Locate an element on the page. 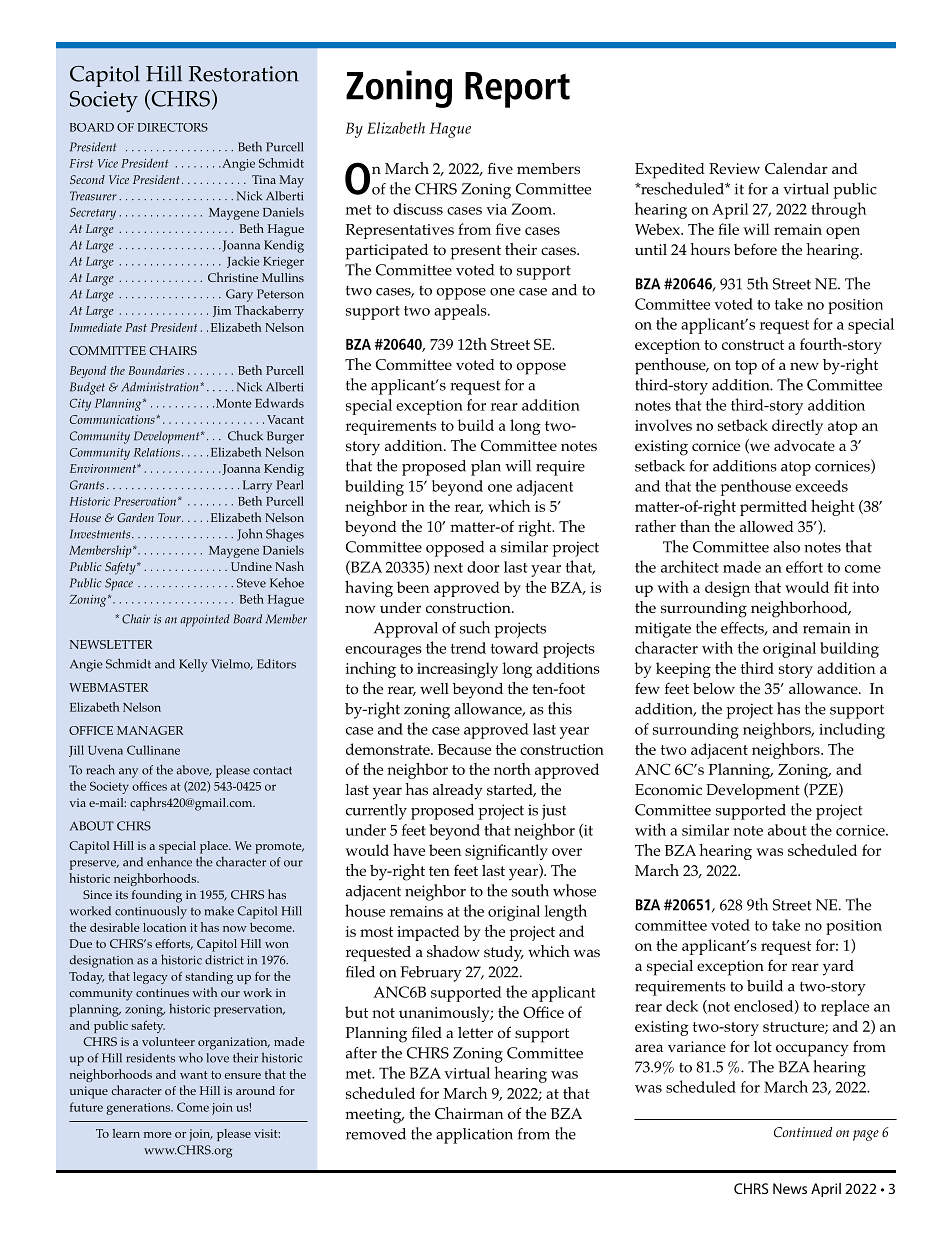 The width and height of the page is (952, 1233). appeals is located at coordinates (461, 312).
